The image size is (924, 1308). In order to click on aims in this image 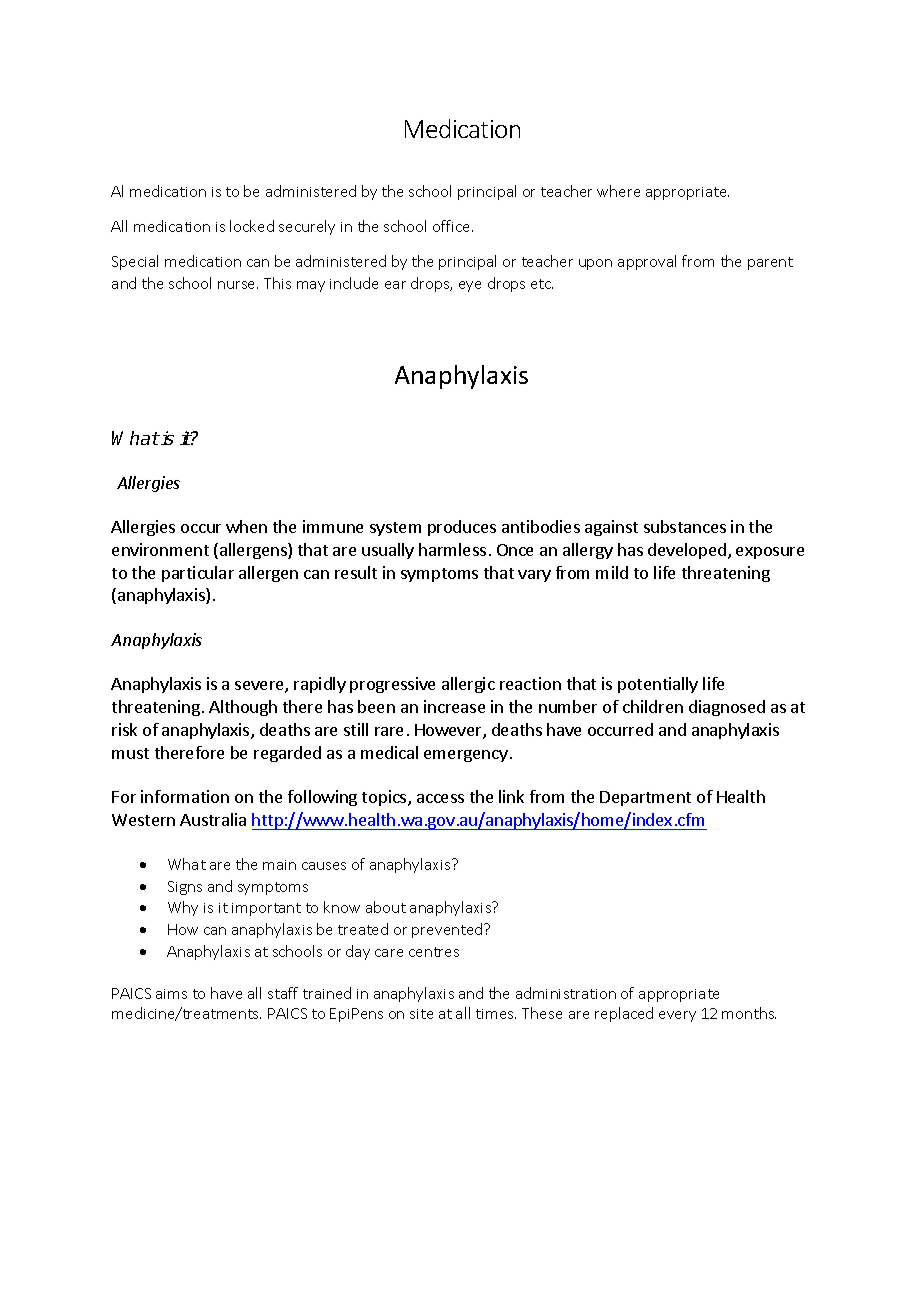, I will do `click(171, 994)`.
